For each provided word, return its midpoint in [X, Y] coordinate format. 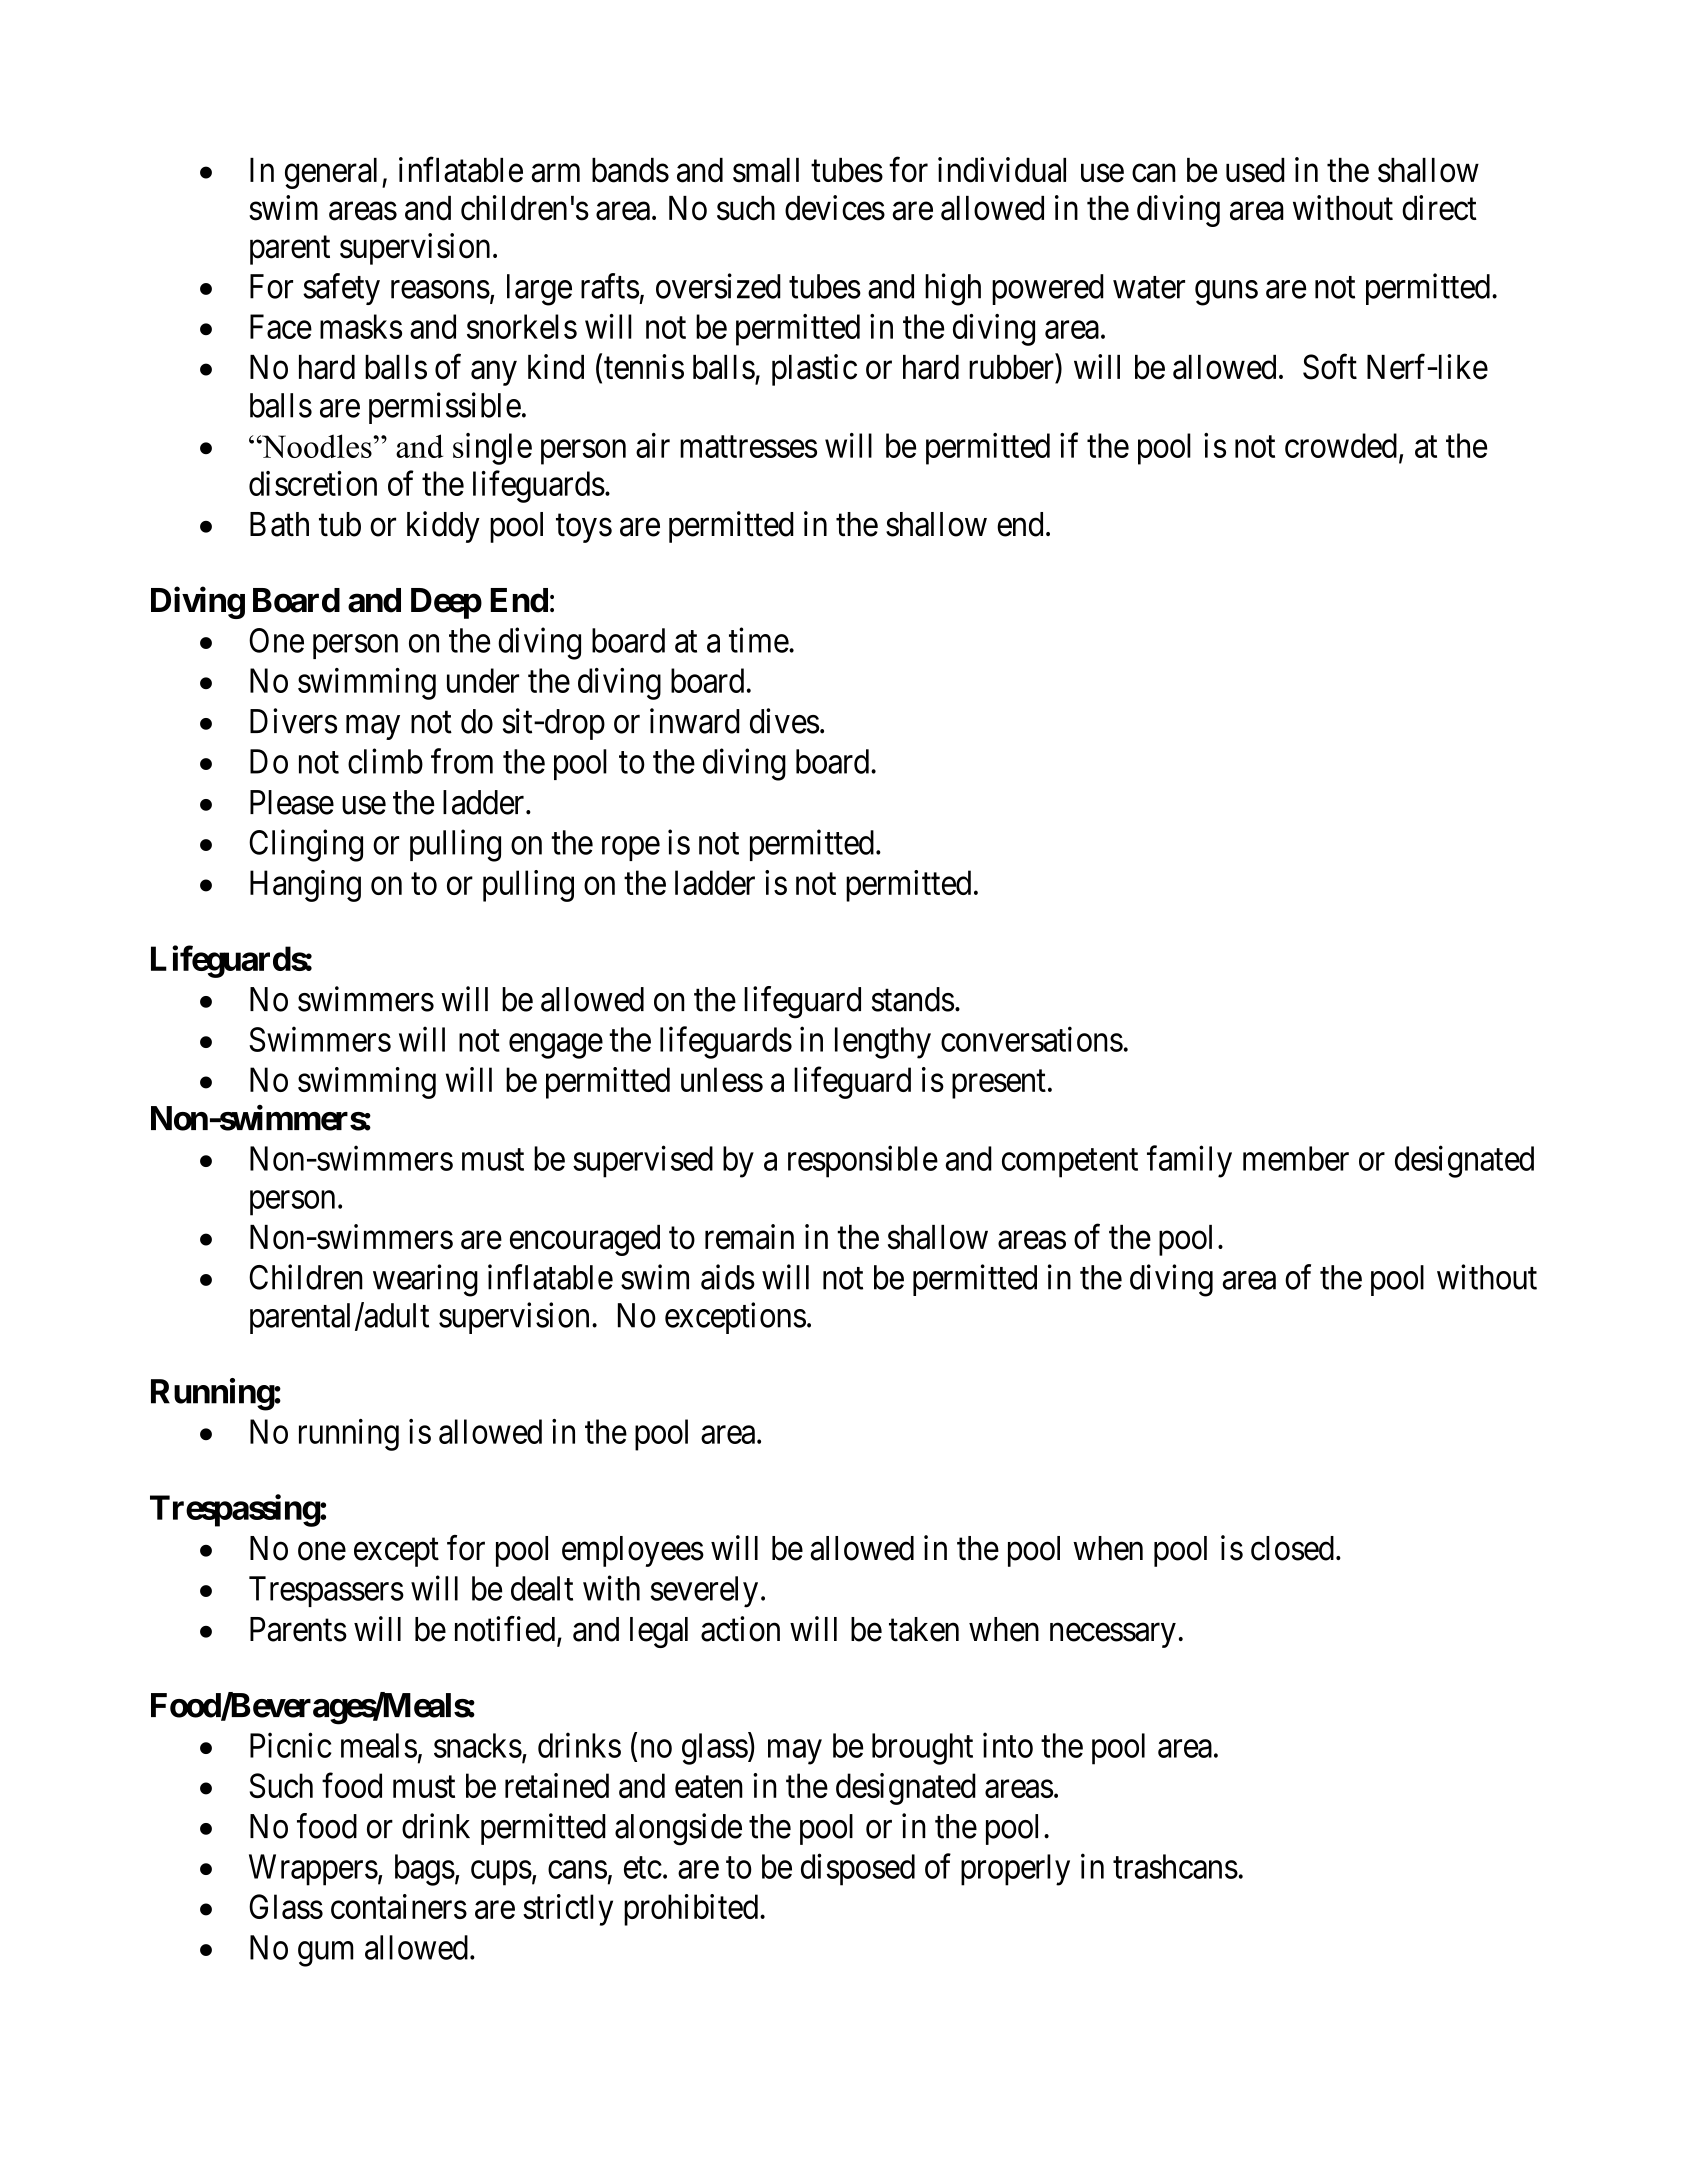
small [766, 170]
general [334, 173]
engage [556, 1046]
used [1255, 170]
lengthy [883, 1043]
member [1296, 1158]
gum [326, 1954]
